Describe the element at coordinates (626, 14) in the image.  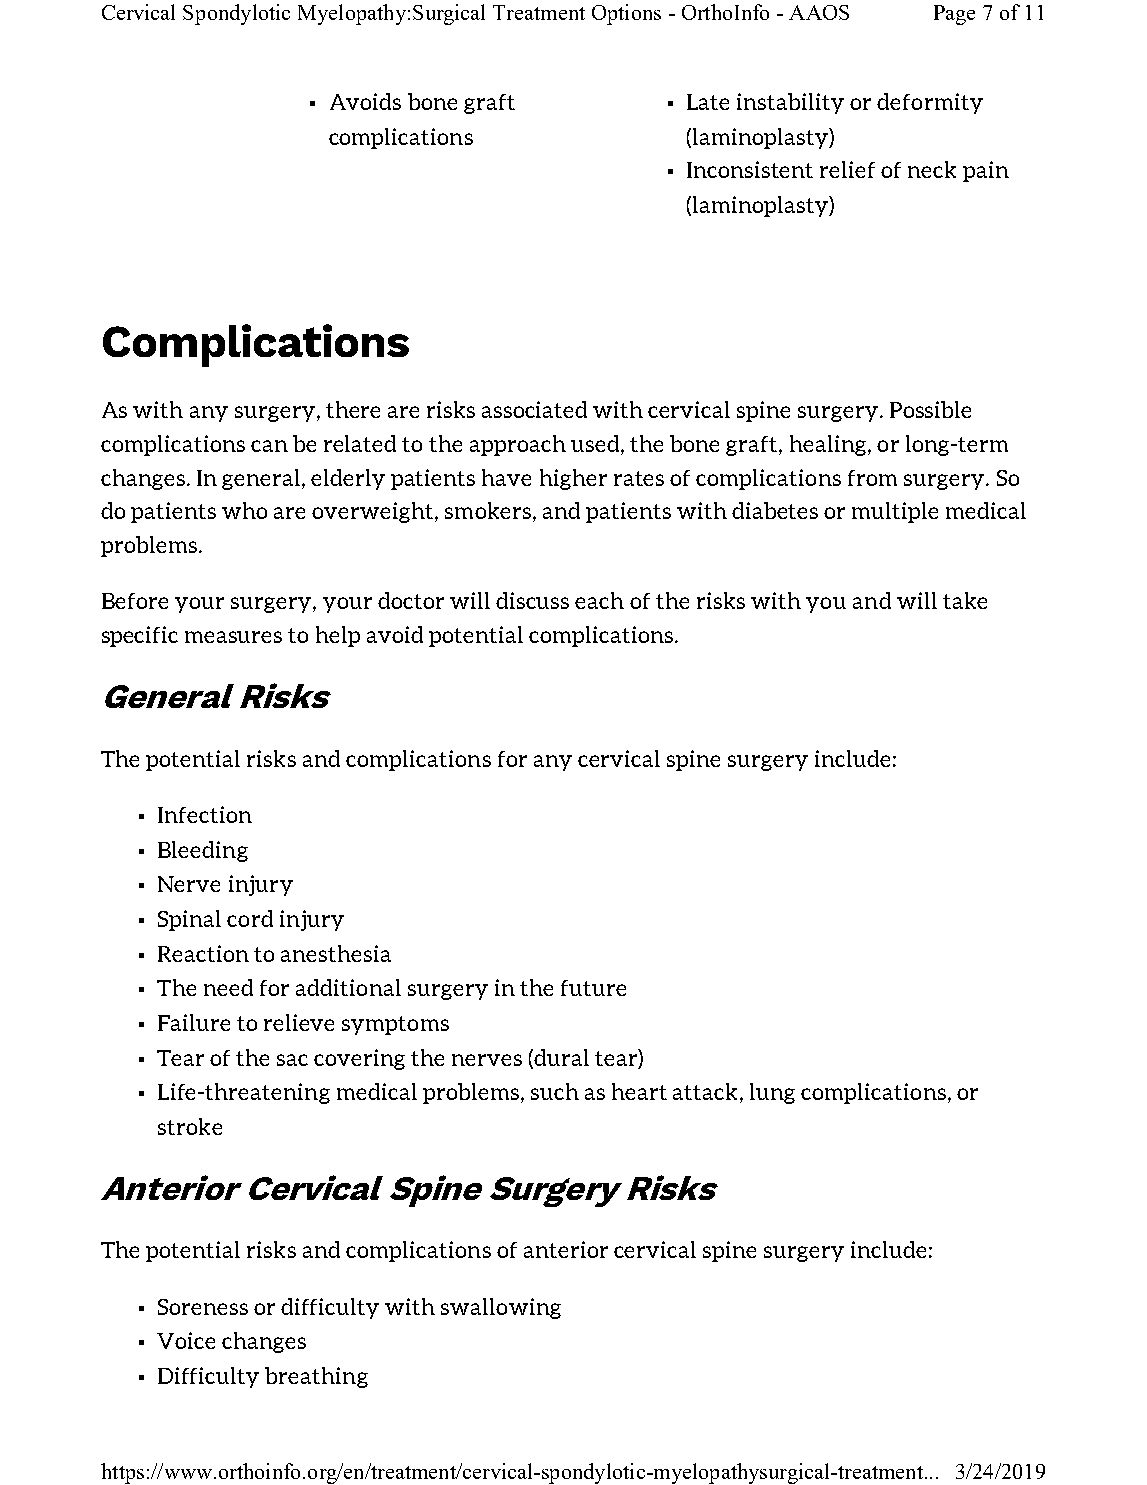
I see `Options` at that location.
